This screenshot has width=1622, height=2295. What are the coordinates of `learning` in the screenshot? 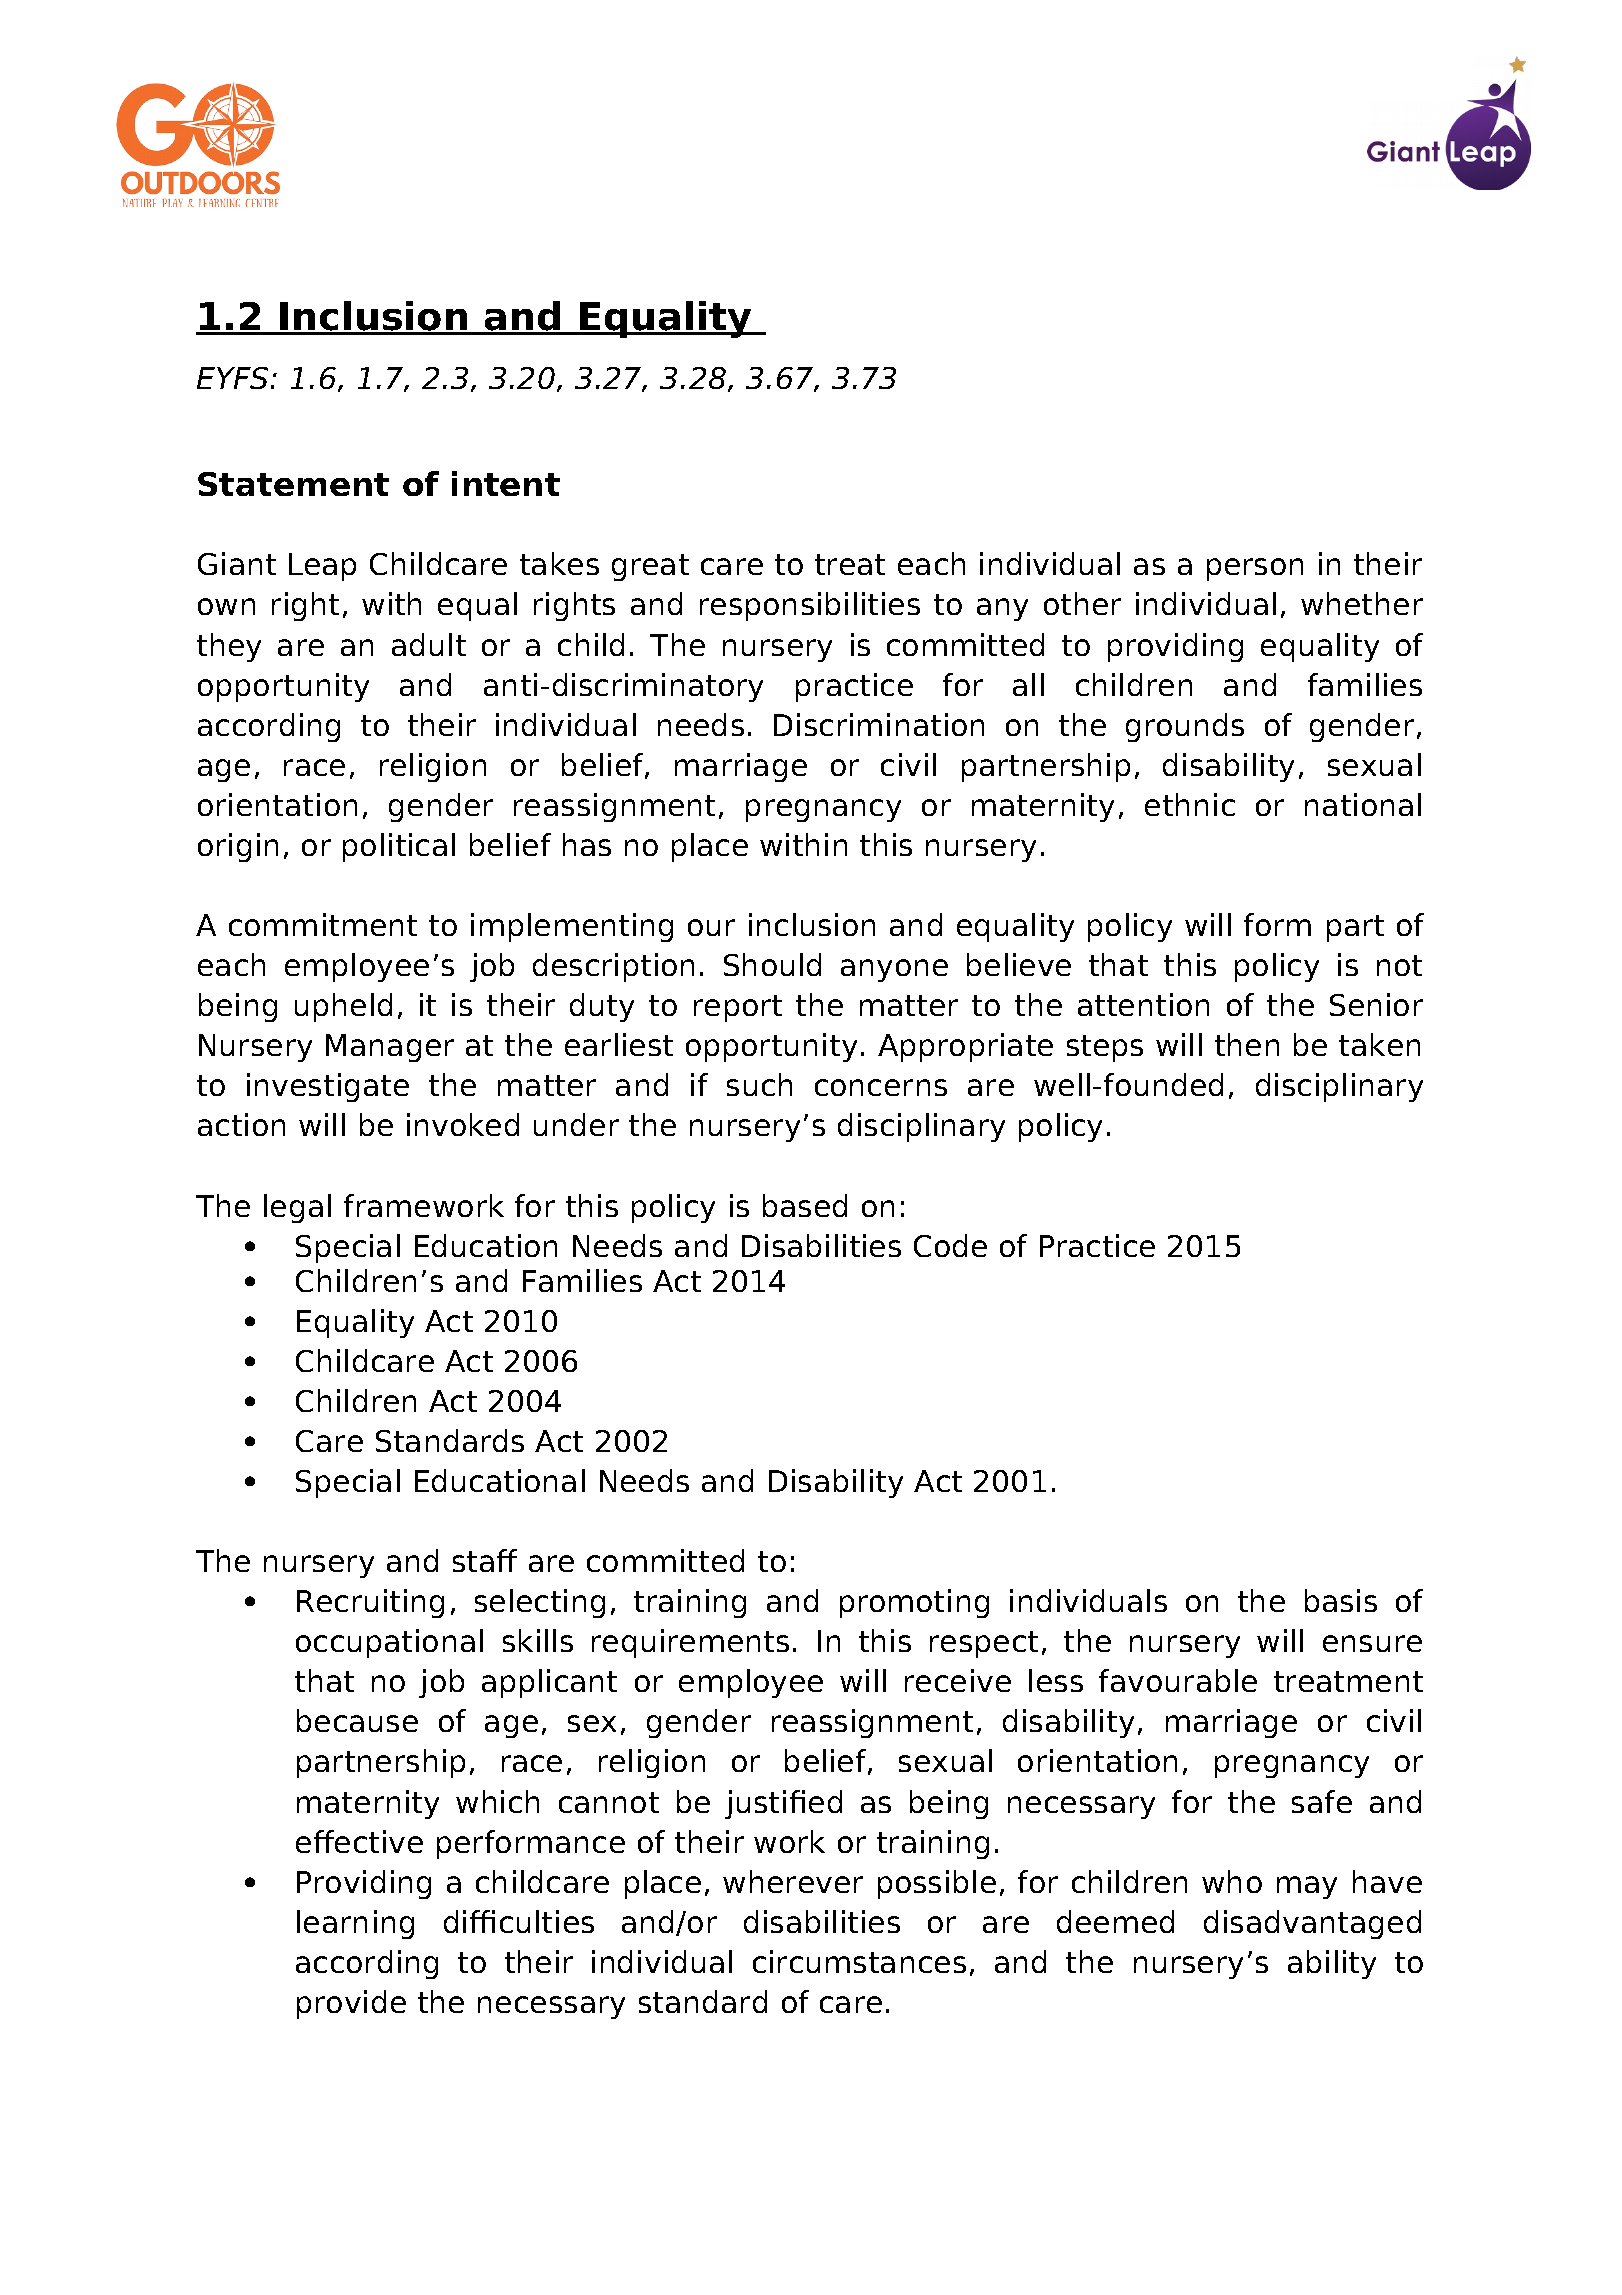 It's located at (355, 1924).
